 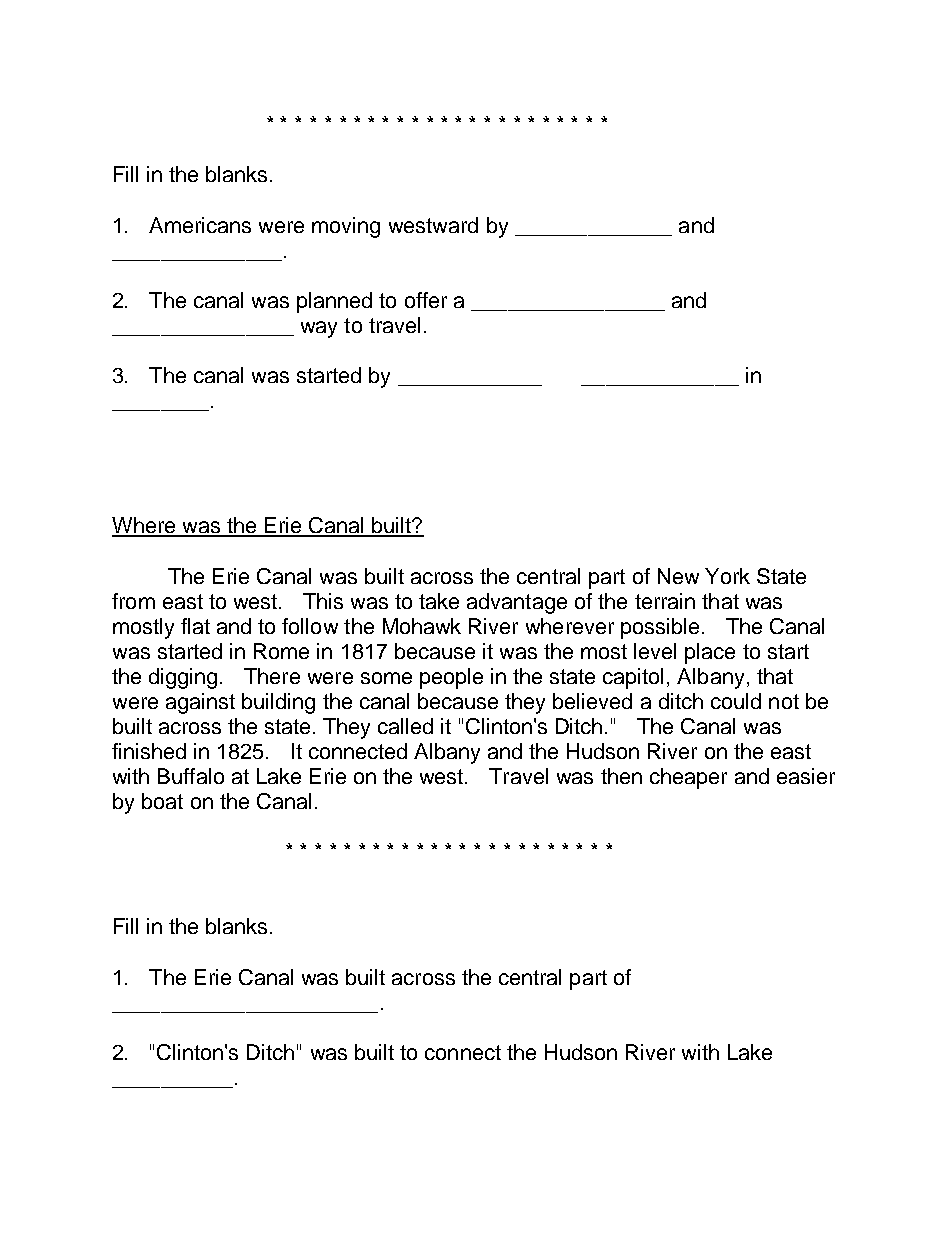 What do you see at coordinates (195, 626) in the screenshot?
I see `flat` at bounding box center [195, 626].
